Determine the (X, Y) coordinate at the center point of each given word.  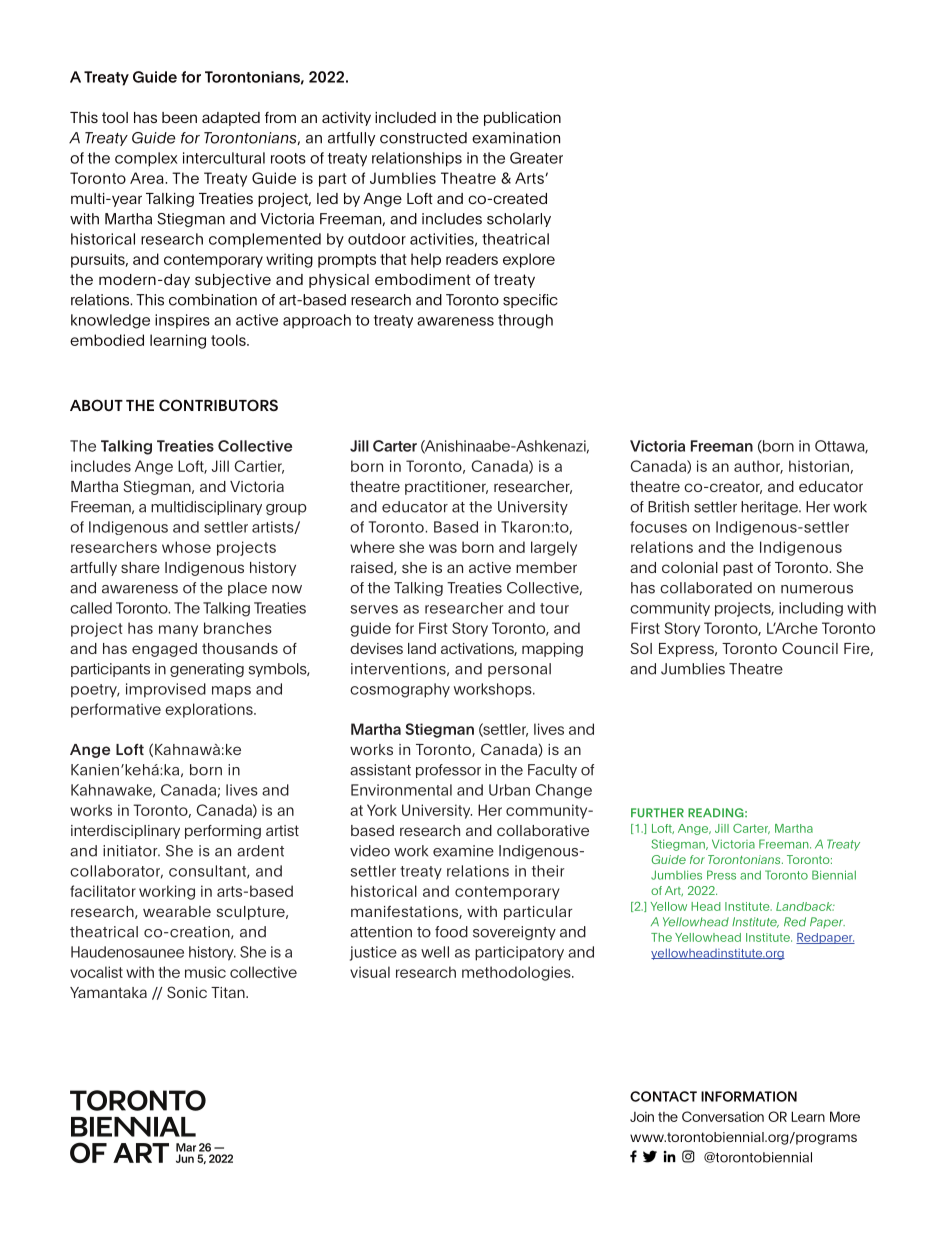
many (178, 631)
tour (554, 608)
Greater (536, 158)
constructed (423, 138)
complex (146, 159)
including (811, 609)
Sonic (187, 992)
